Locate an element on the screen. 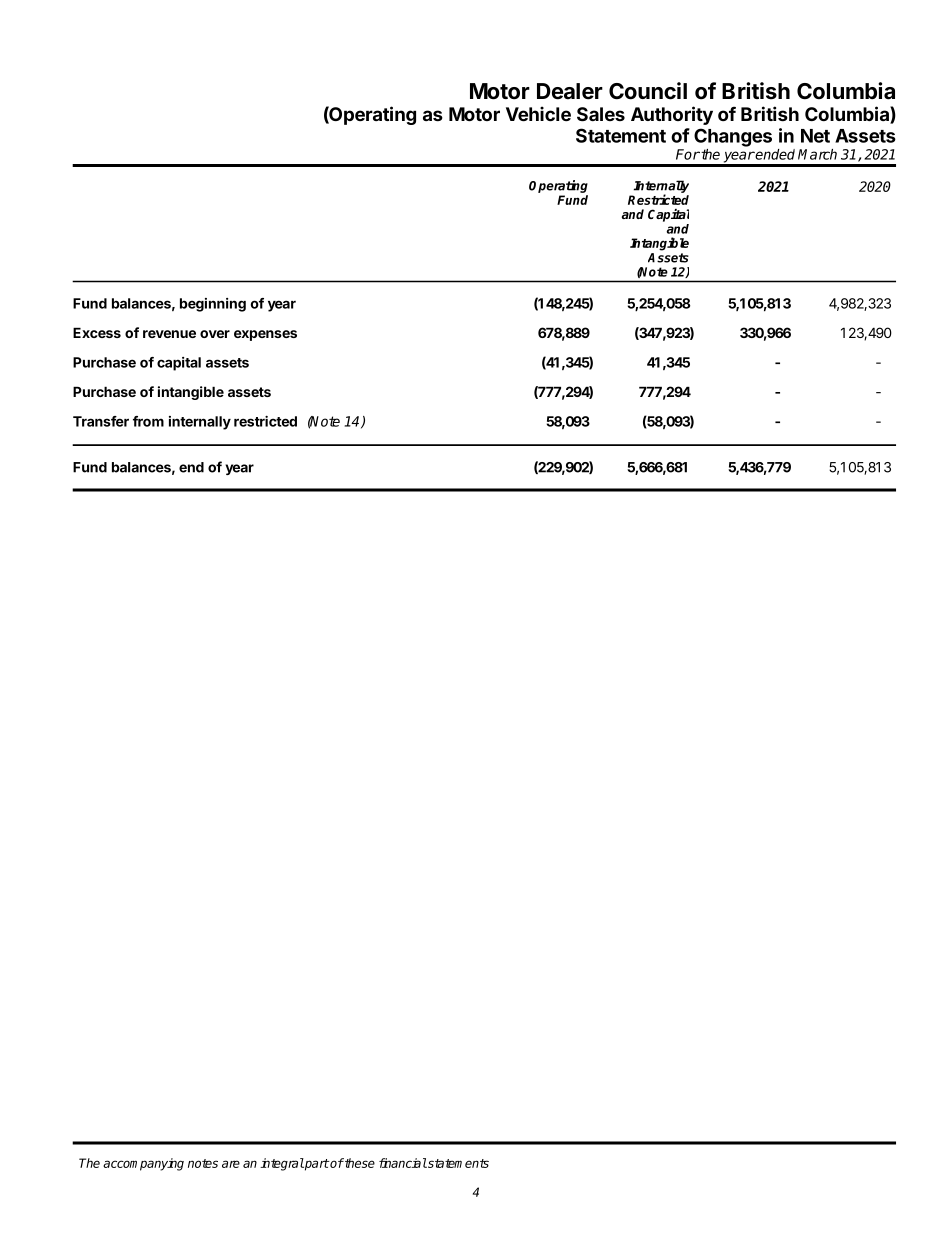  beginning is located at coordinates (213, 305).
